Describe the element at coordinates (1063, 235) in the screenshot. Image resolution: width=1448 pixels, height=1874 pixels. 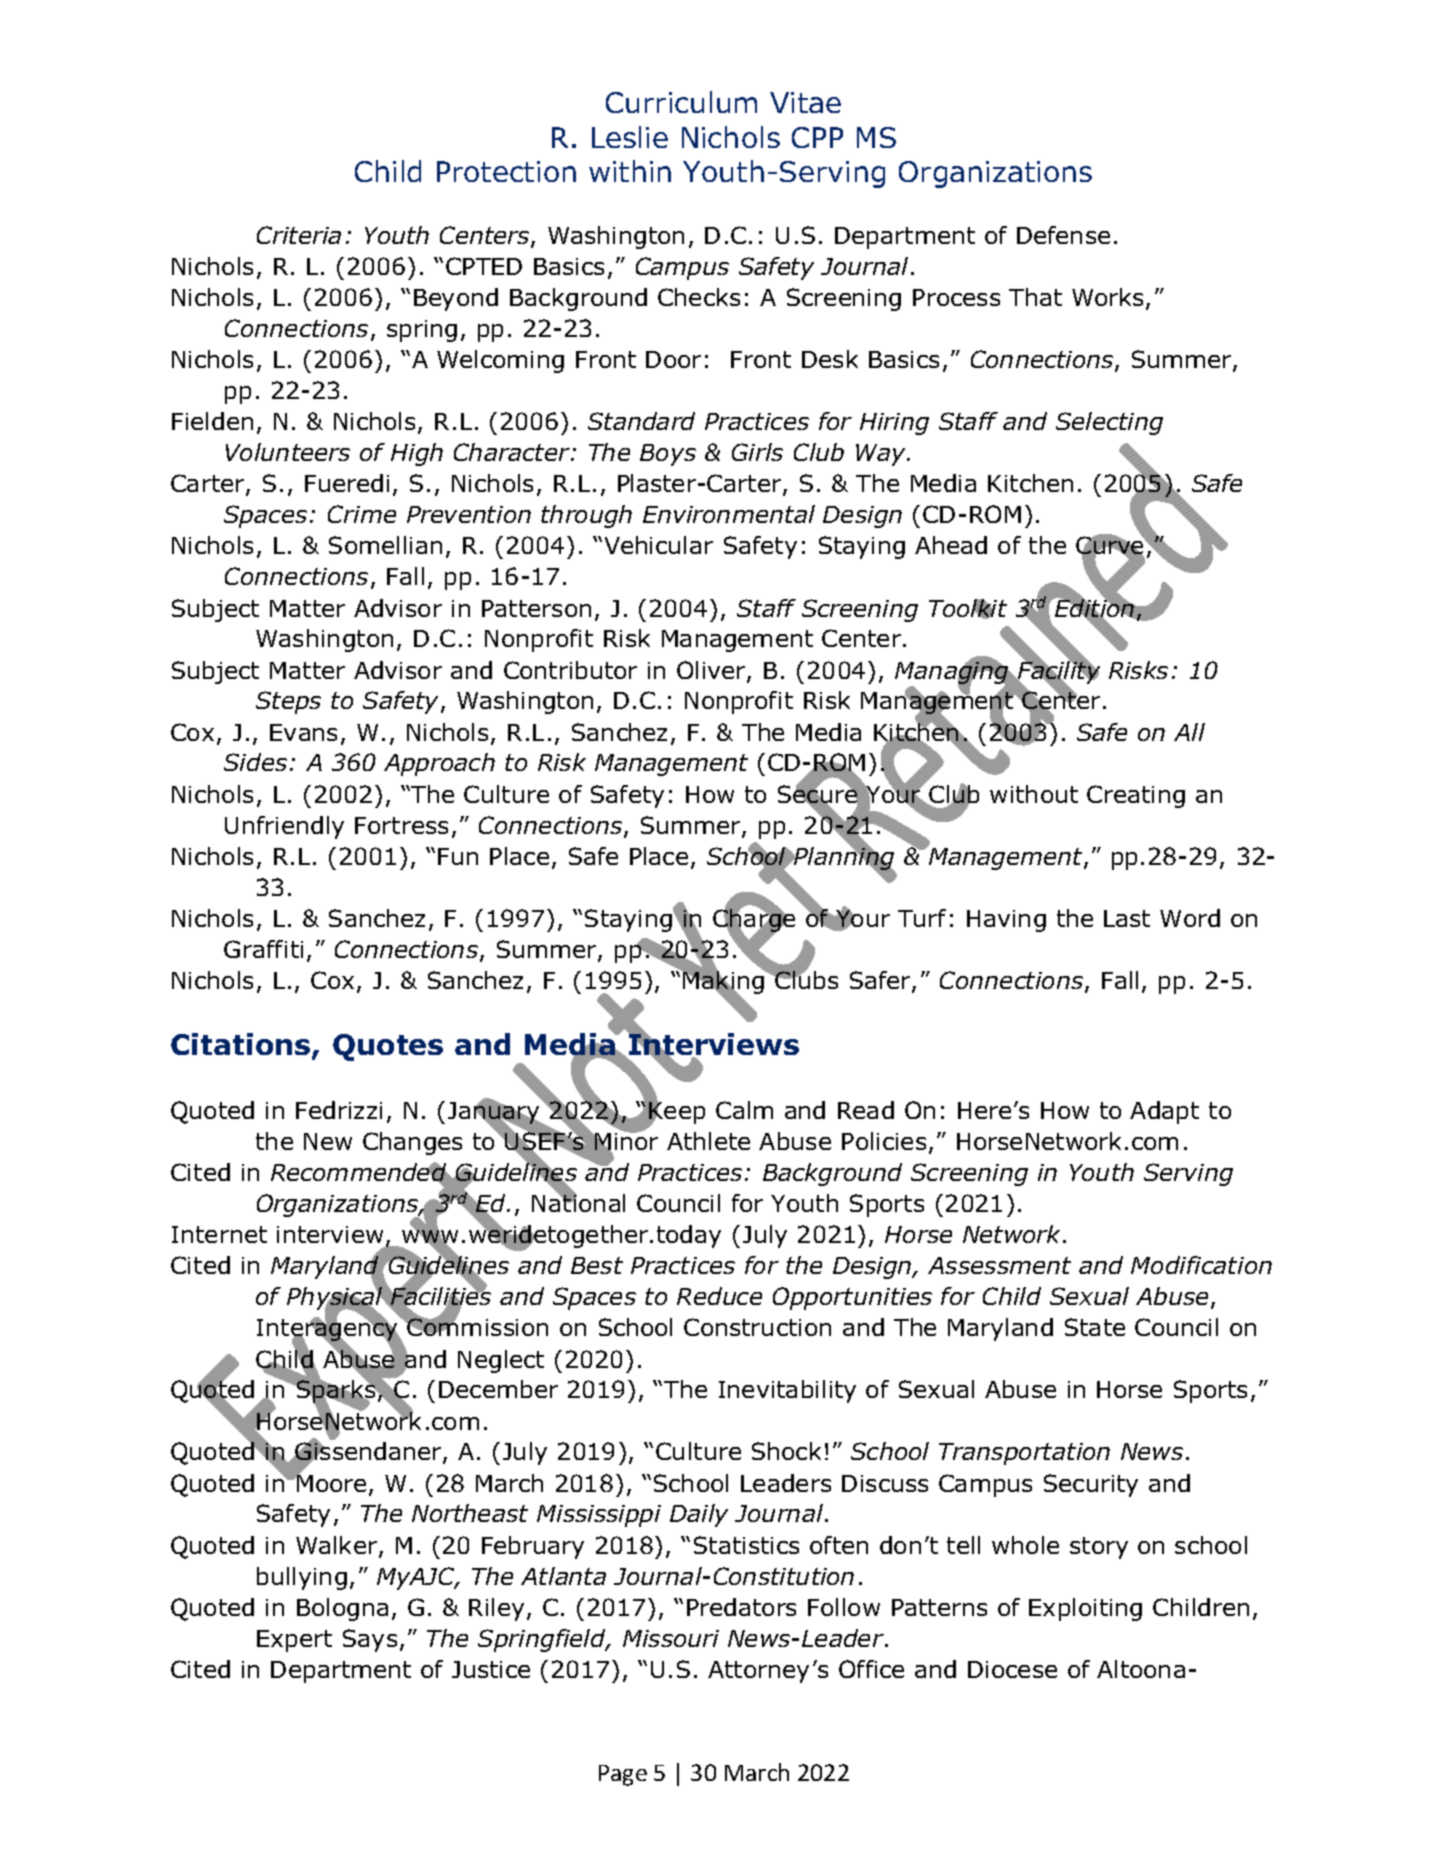
I see `Defense` at that location.
